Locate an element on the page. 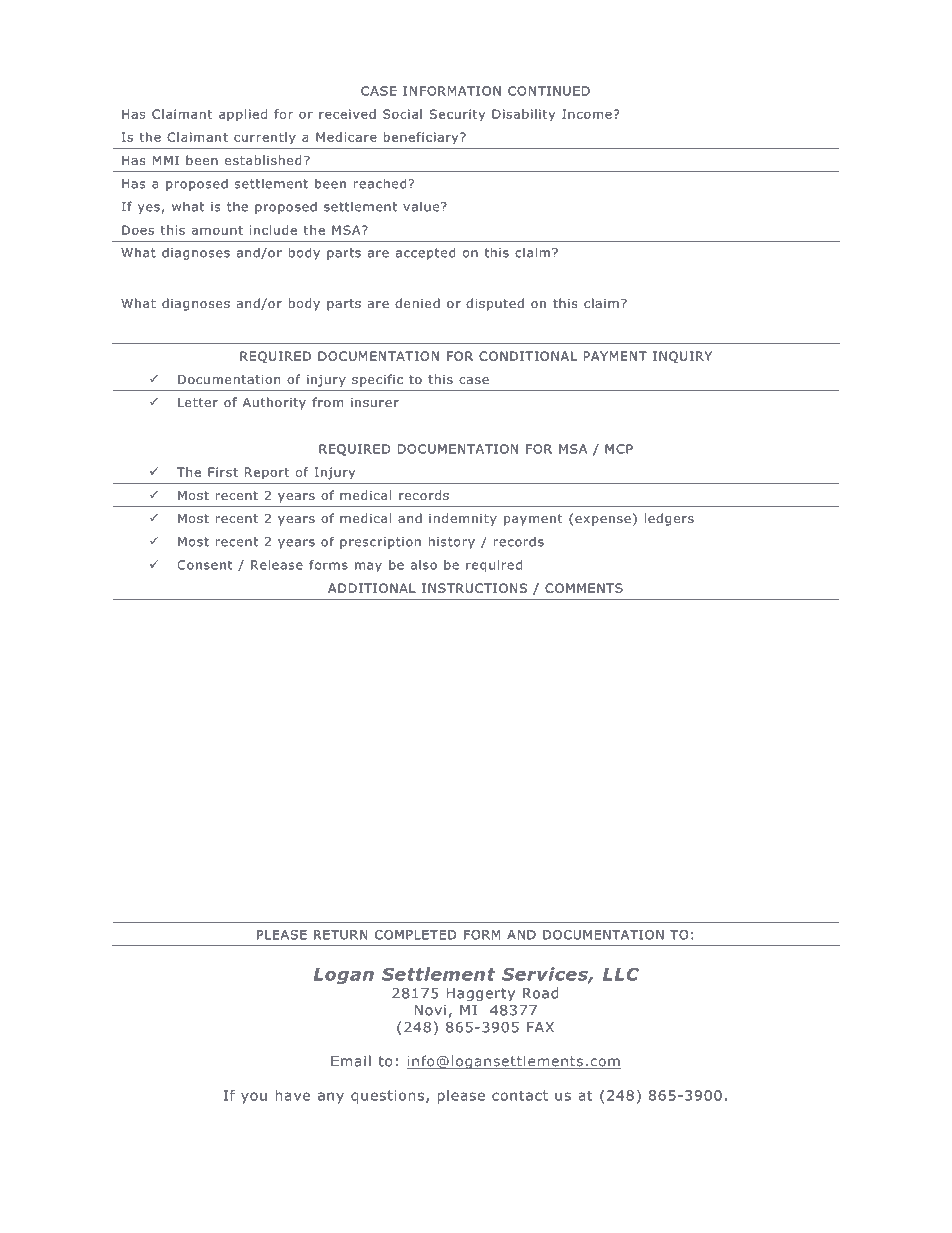 The image size is (952, 1233). you is located at coordinates (254, 1098).
